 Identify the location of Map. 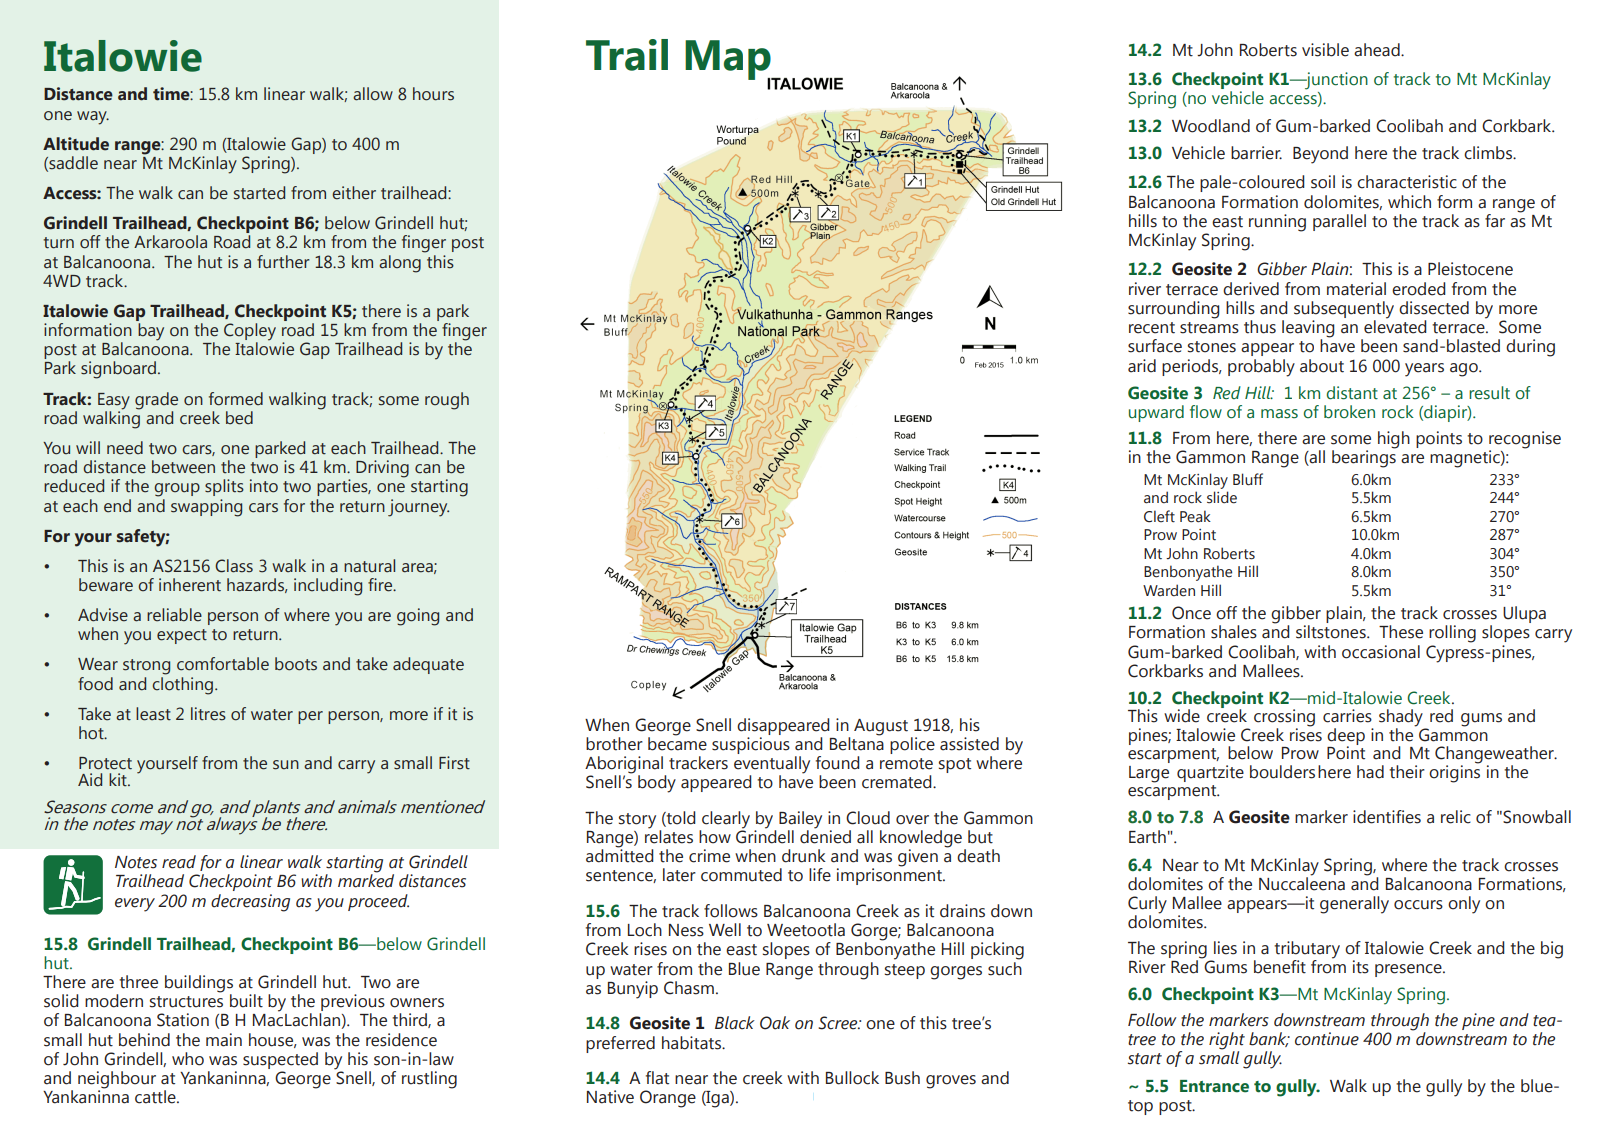
(729, 61).
